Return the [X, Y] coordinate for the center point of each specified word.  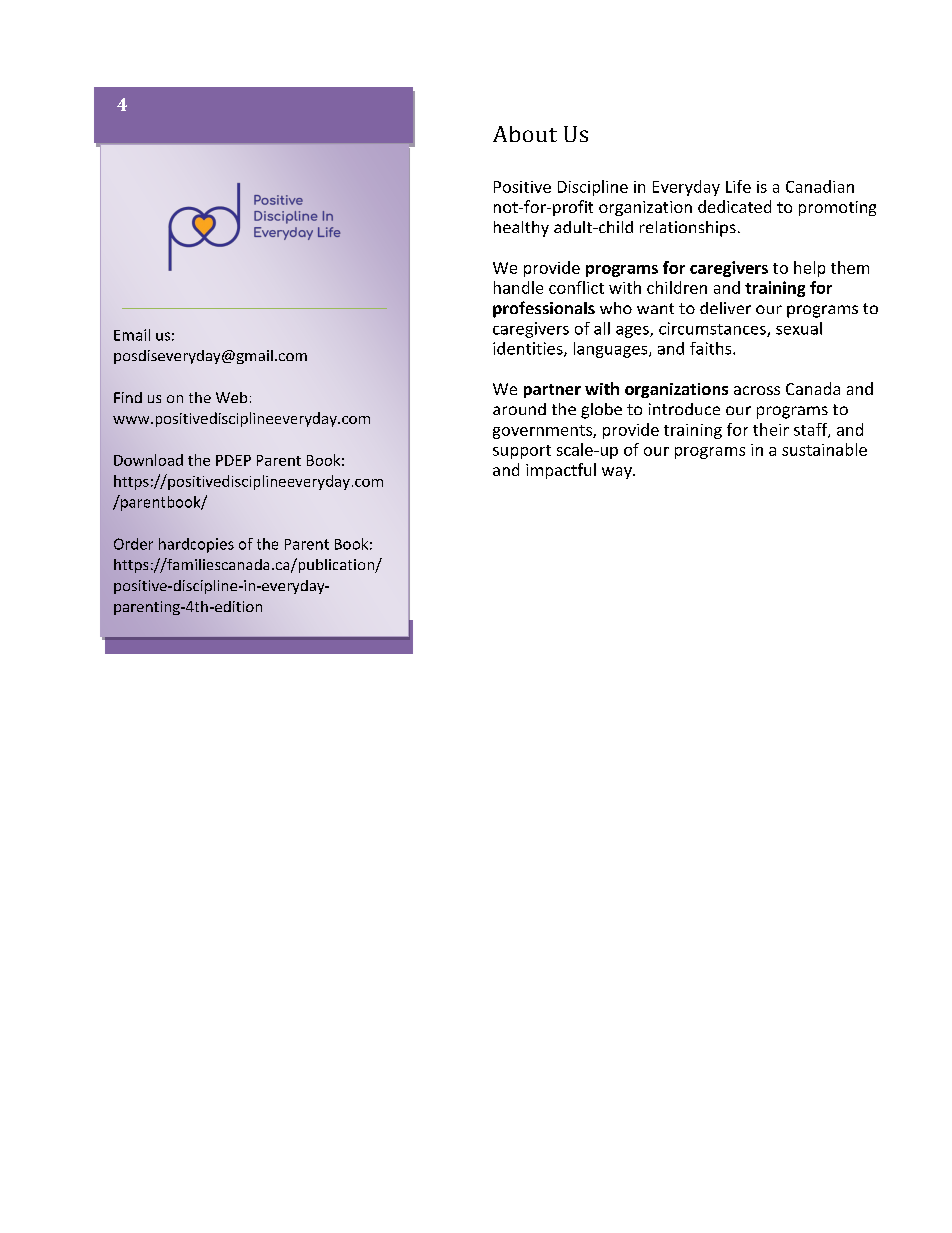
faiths [712, 348]
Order [133, 544]
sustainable [824, 449]
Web [231, 397]
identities [529, 349]
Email [132, 335]
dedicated [734, 206]
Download [148, 460]
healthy [521, 229]
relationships [688, 229]
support [522, 452]
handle [518, 287]
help [809, 269]
